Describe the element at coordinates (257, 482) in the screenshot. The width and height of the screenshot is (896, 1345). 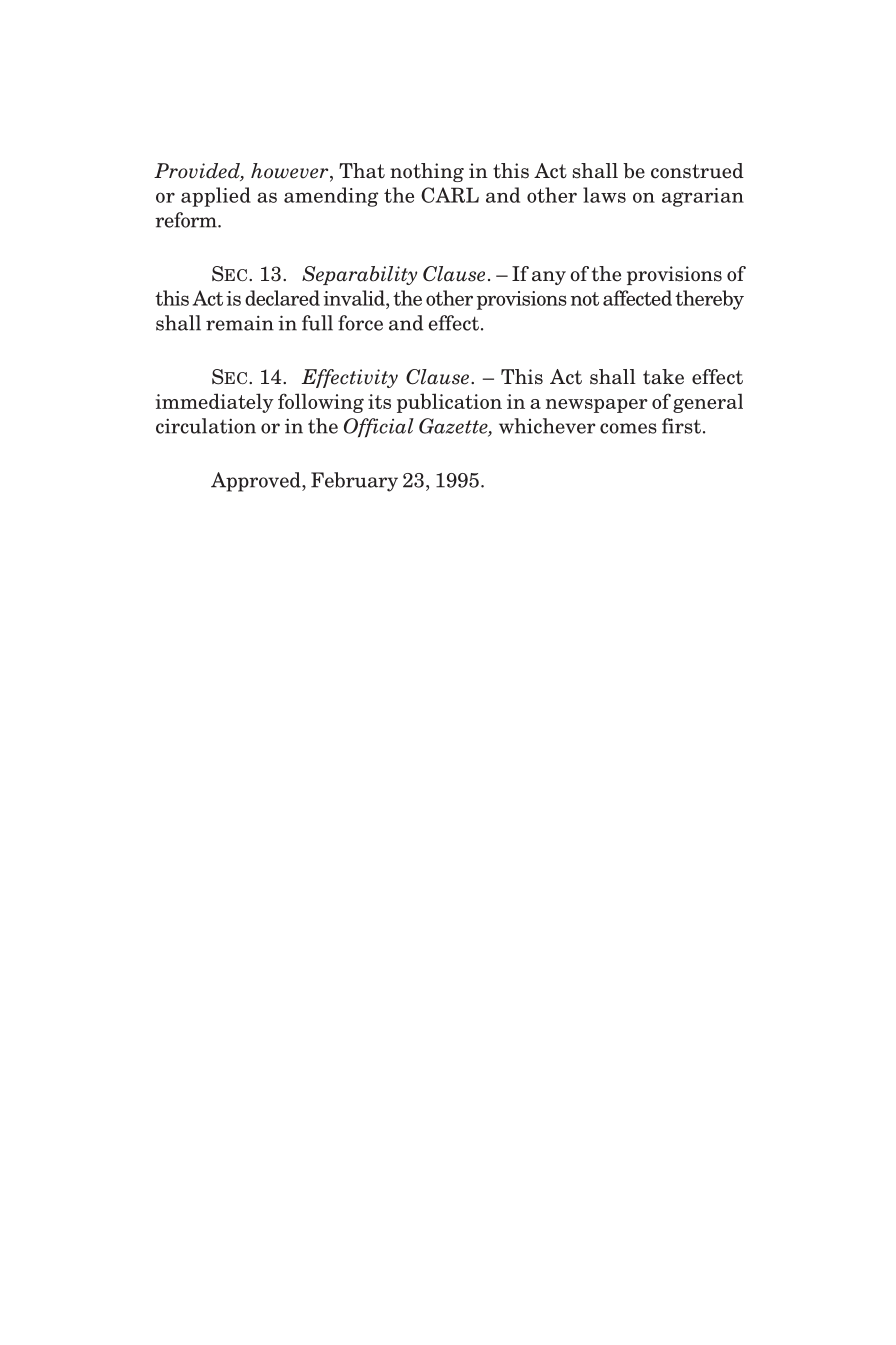
I see `Approved` at that location.
